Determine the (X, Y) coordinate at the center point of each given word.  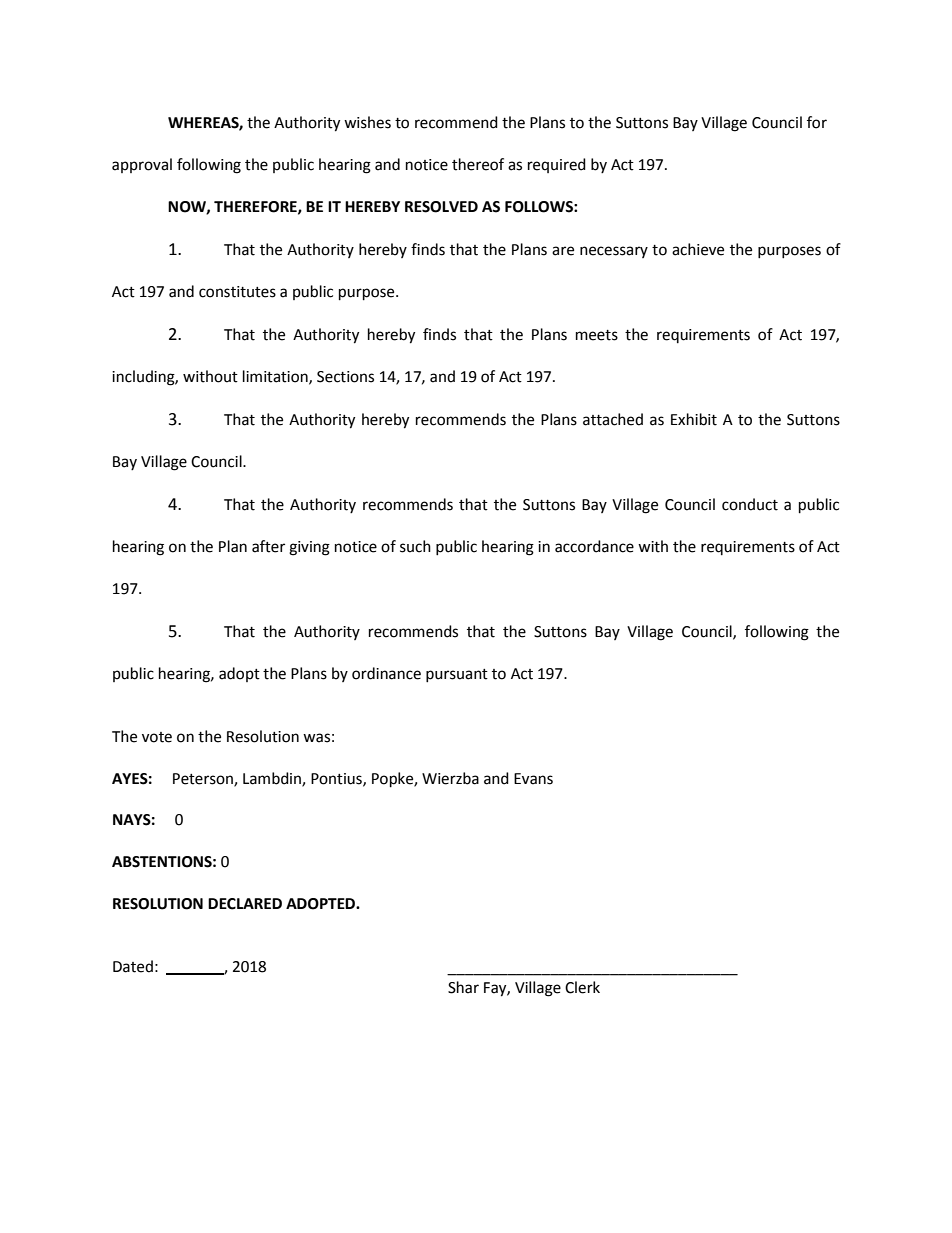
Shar (463, 987)
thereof (478, 164)
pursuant (457, 675)
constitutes (237, 292)
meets (597, 335)
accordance (594, 546)
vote (157, 737)
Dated (133, 966)
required (557, 165)
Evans (533, 779)
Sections (345, 377)
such (415, 546)
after (268, 546)
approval (142, 165)
